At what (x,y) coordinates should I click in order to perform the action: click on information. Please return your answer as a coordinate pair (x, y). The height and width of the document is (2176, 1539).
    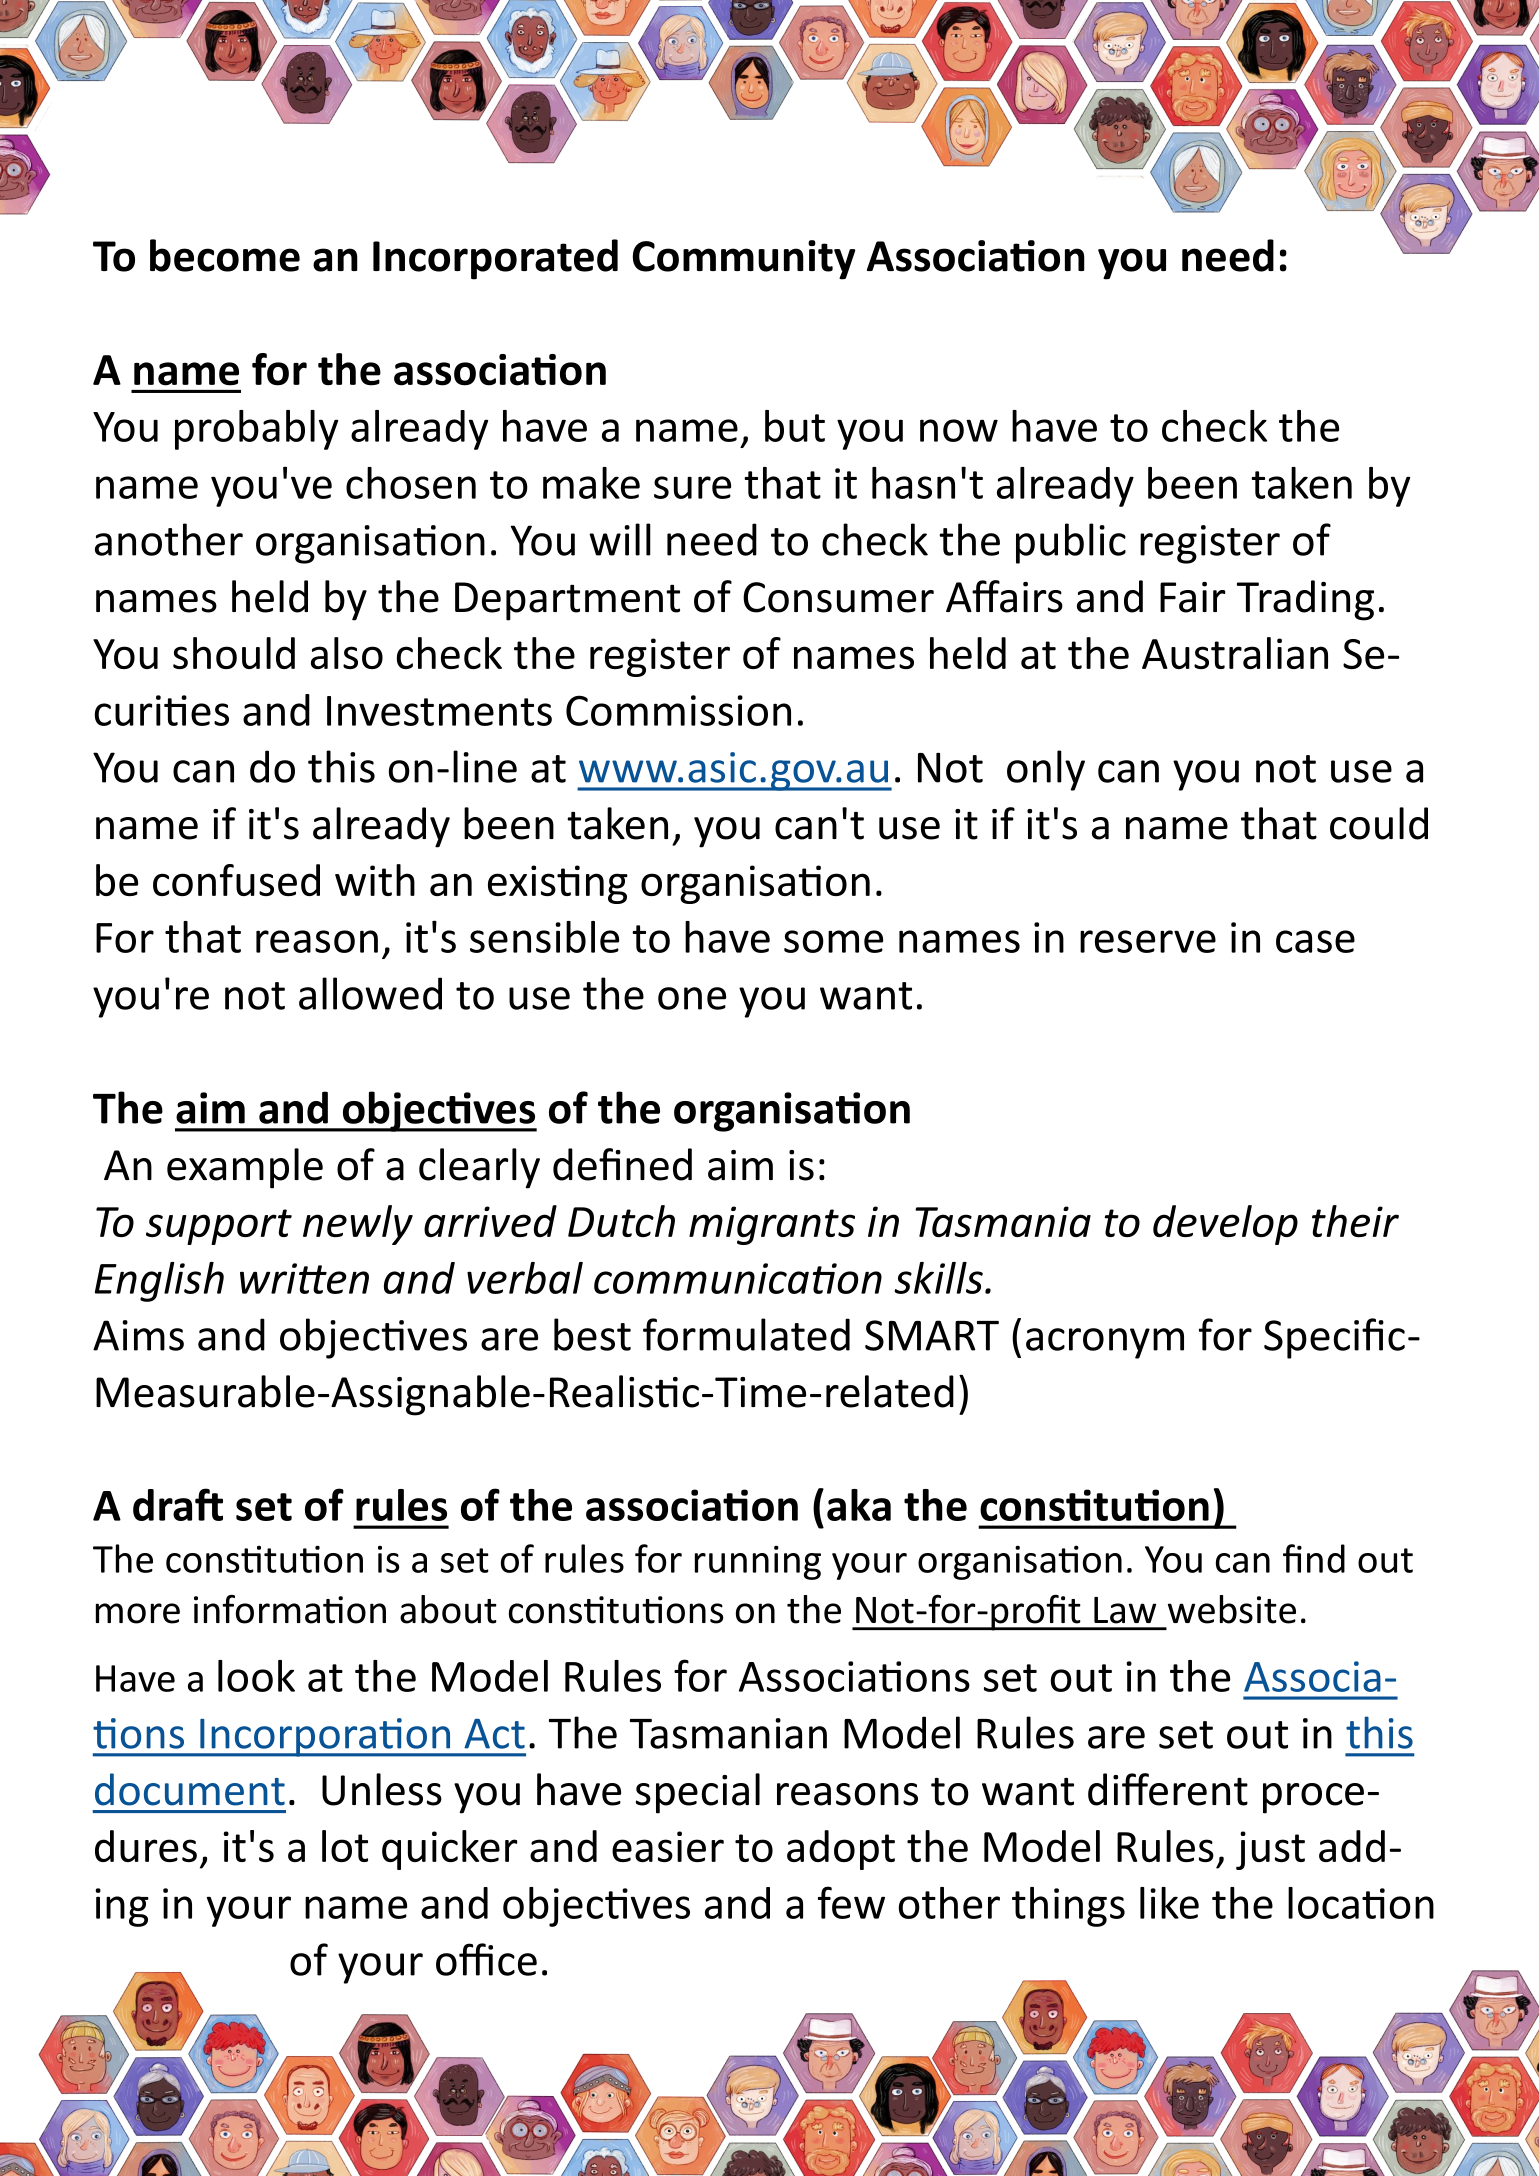
    Looking at the image, I should click on (290, 1609).
